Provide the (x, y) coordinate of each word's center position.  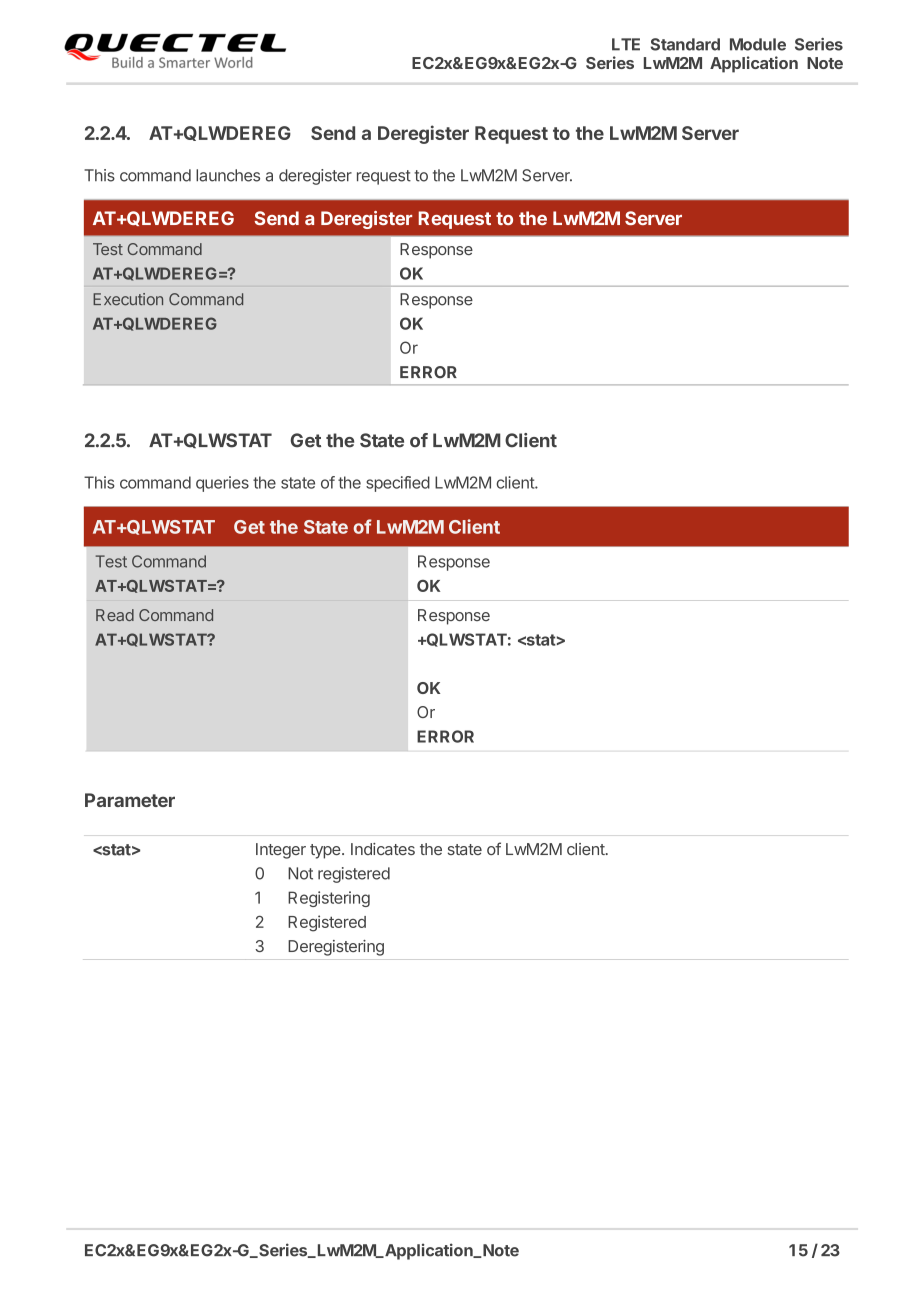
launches (228, 175)
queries (222, 484)
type (326, 851)
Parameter (130, 800)
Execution (128, 299)
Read (115, 615)
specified (398, 484)
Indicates (383, 849)
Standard (685, 44)
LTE (626, 44)
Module (758, 44)
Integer (281, 851)
